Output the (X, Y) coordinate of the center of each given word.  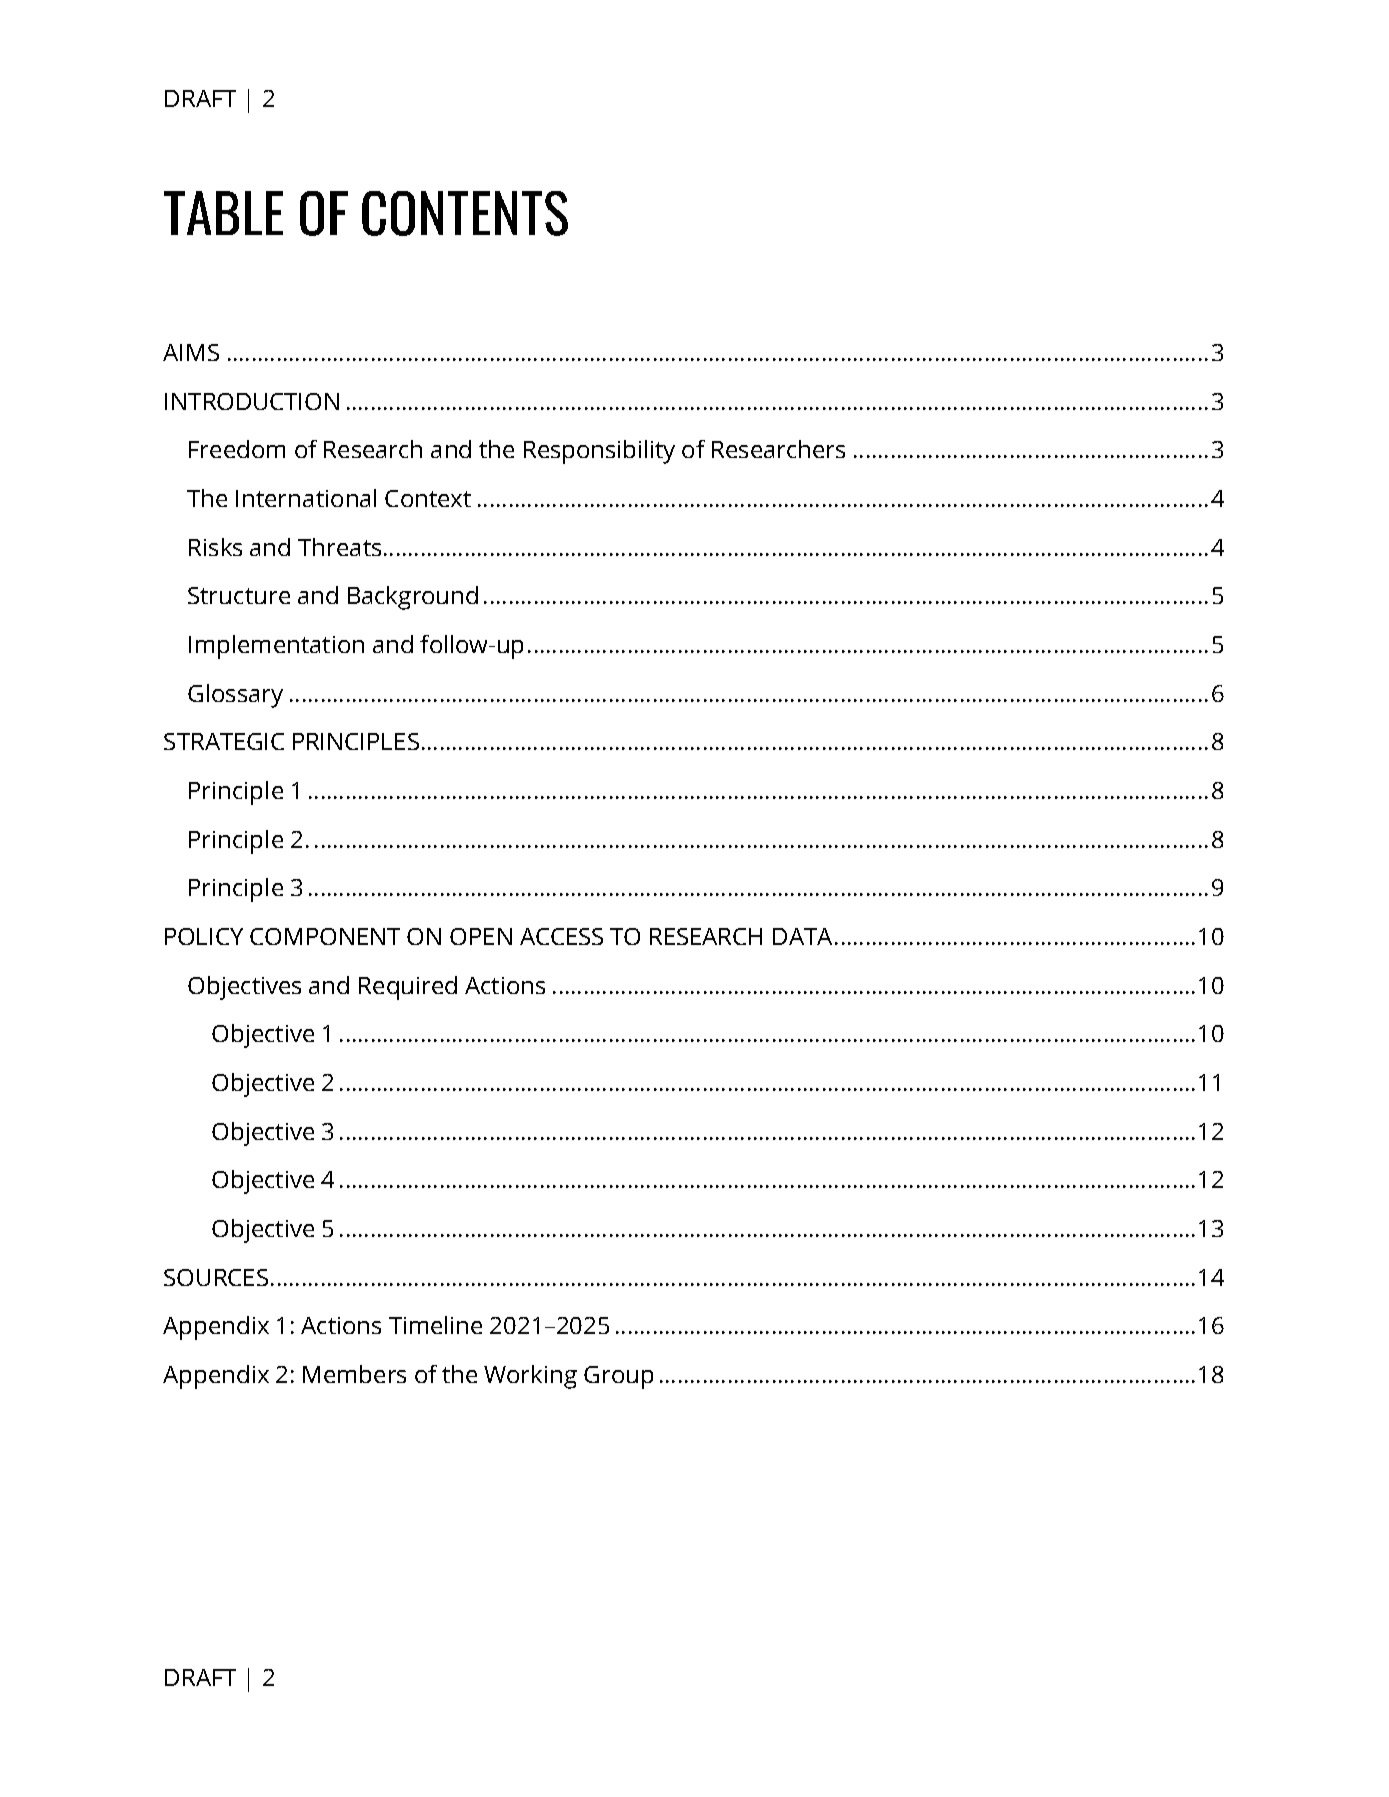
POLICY (204, 936)
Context (428, 498)
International (306, 498)
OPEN (481, 936)
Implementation (276, 647)
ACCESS (561, 936)
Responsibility (599, 452)
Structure (239, 595)
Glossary (235, 696)
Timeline (435, 1325)
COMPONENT (325, 936)
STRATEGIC (224, 741)
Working (530, 1377)
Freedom (237, 449)
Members (354, 1374)
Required (408, 988)
